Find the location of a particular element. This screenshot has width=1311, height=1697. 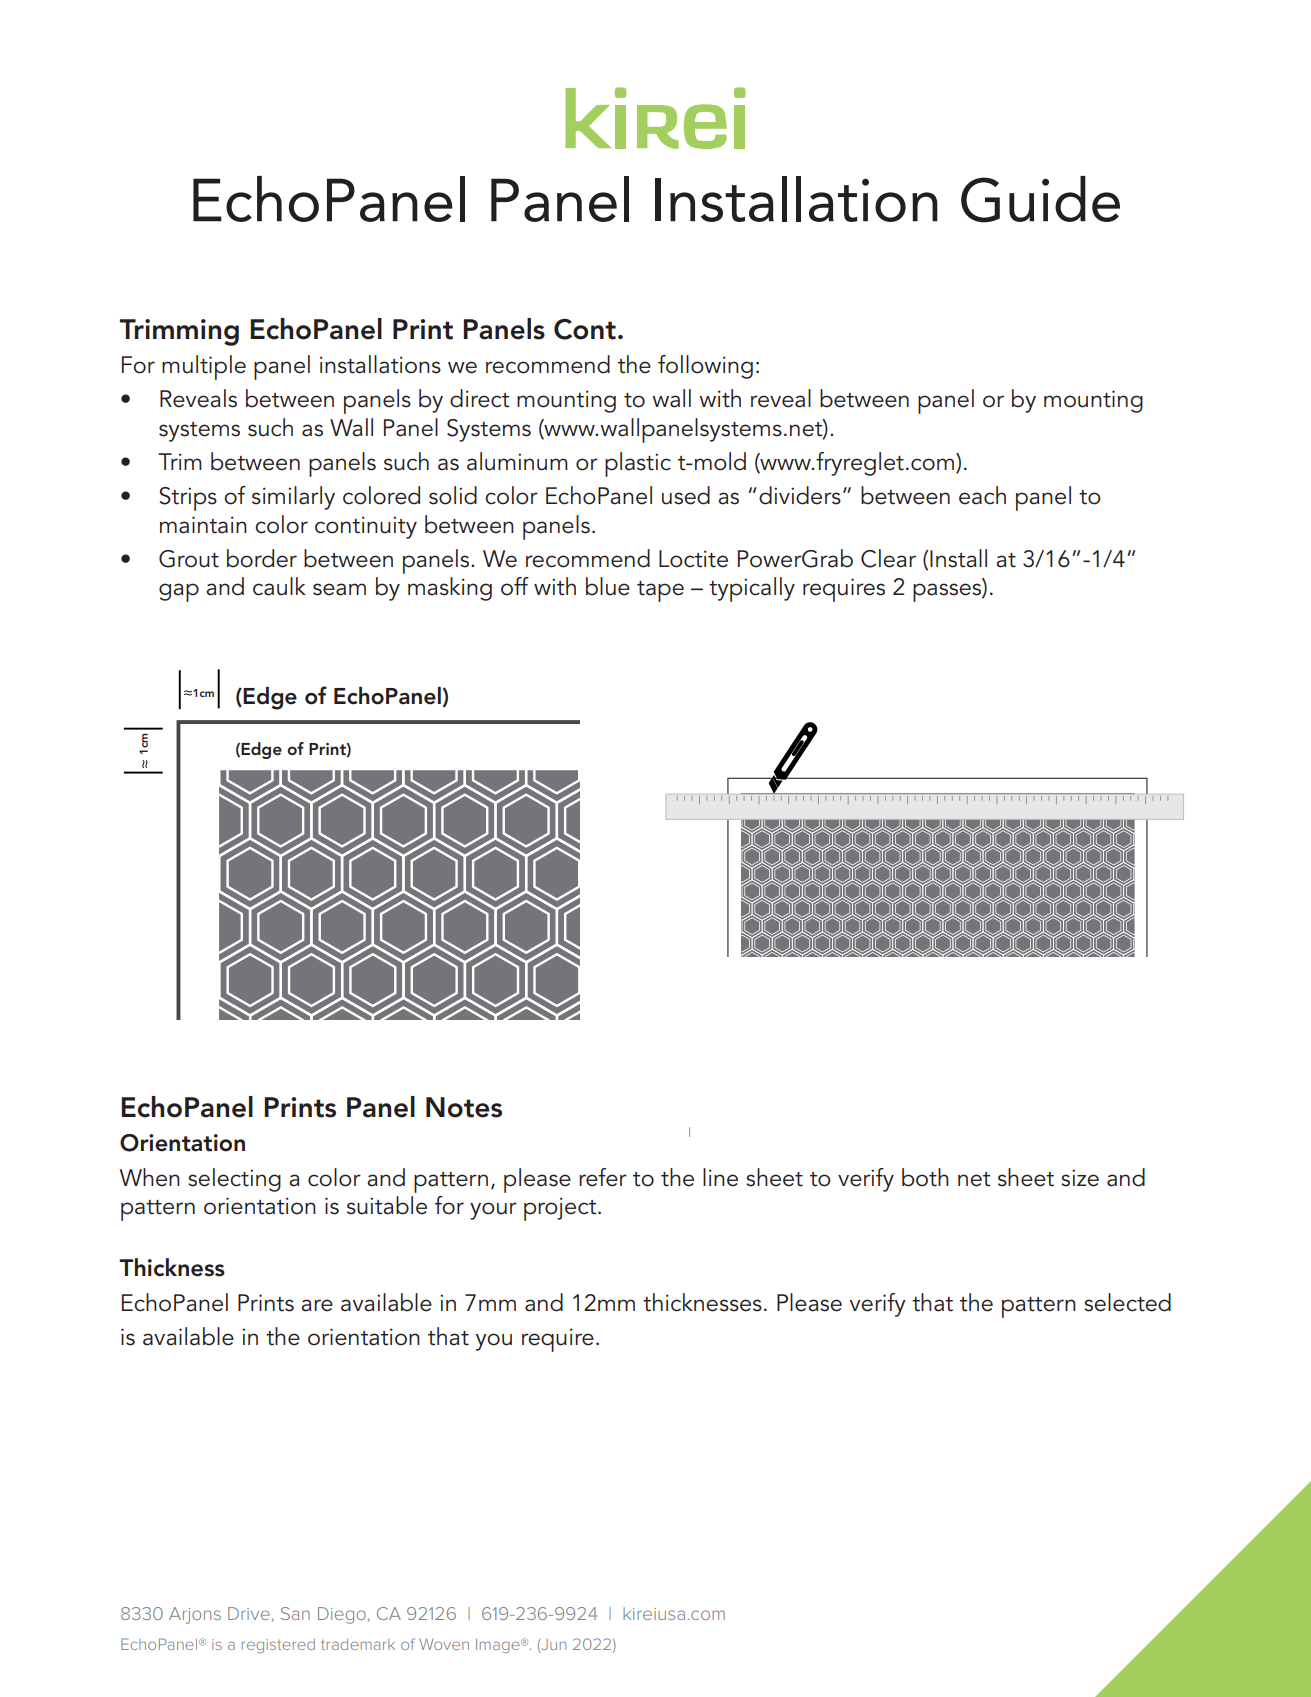

are is located at coordinates (317, 1305).
